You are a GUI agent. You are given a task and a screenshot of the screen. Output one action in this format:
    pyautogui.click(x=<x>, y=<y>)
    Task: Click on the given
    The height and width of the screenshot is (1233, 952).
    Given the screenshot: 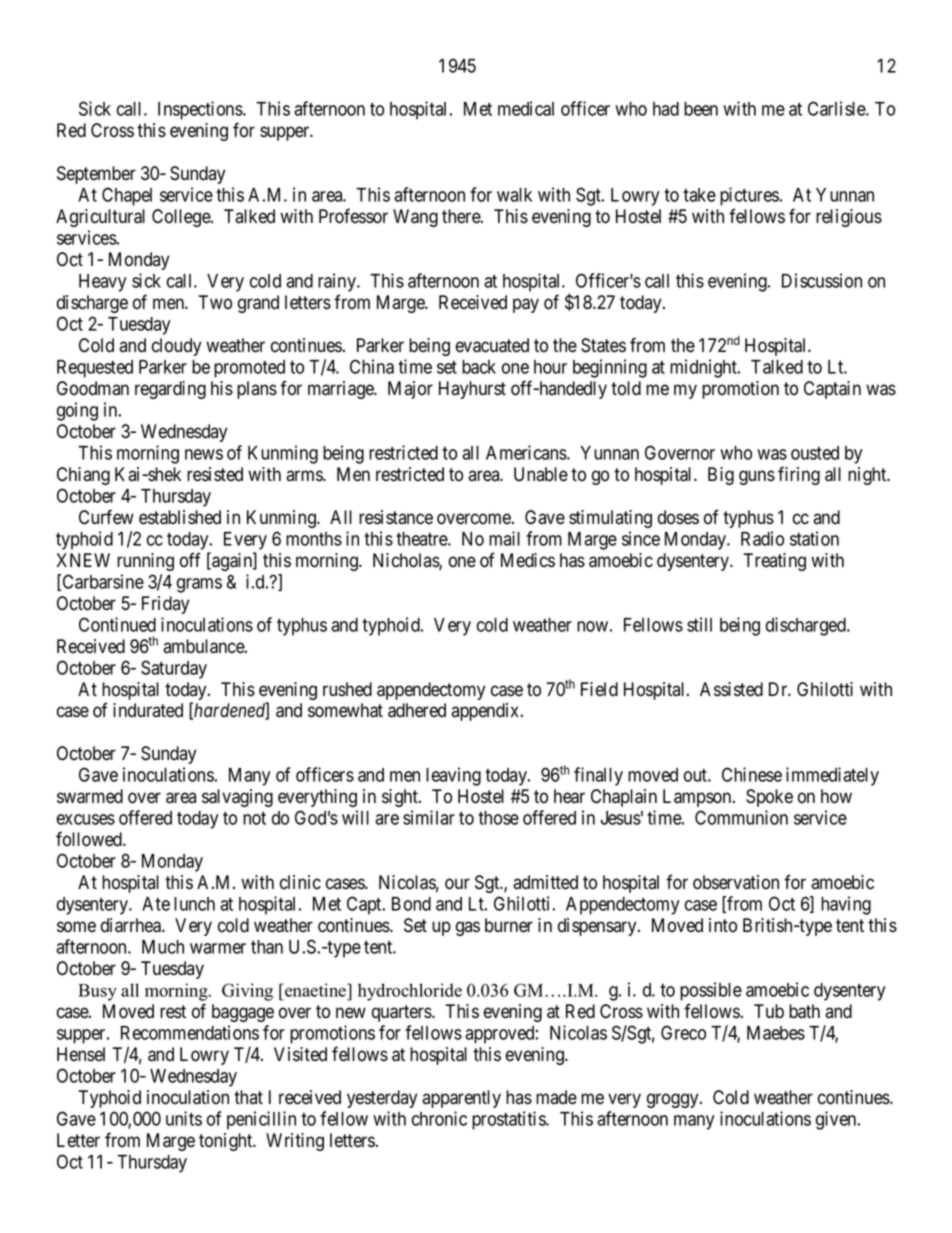 What is the action you would take?
    pyautogui.click(x=837, y=1120)
